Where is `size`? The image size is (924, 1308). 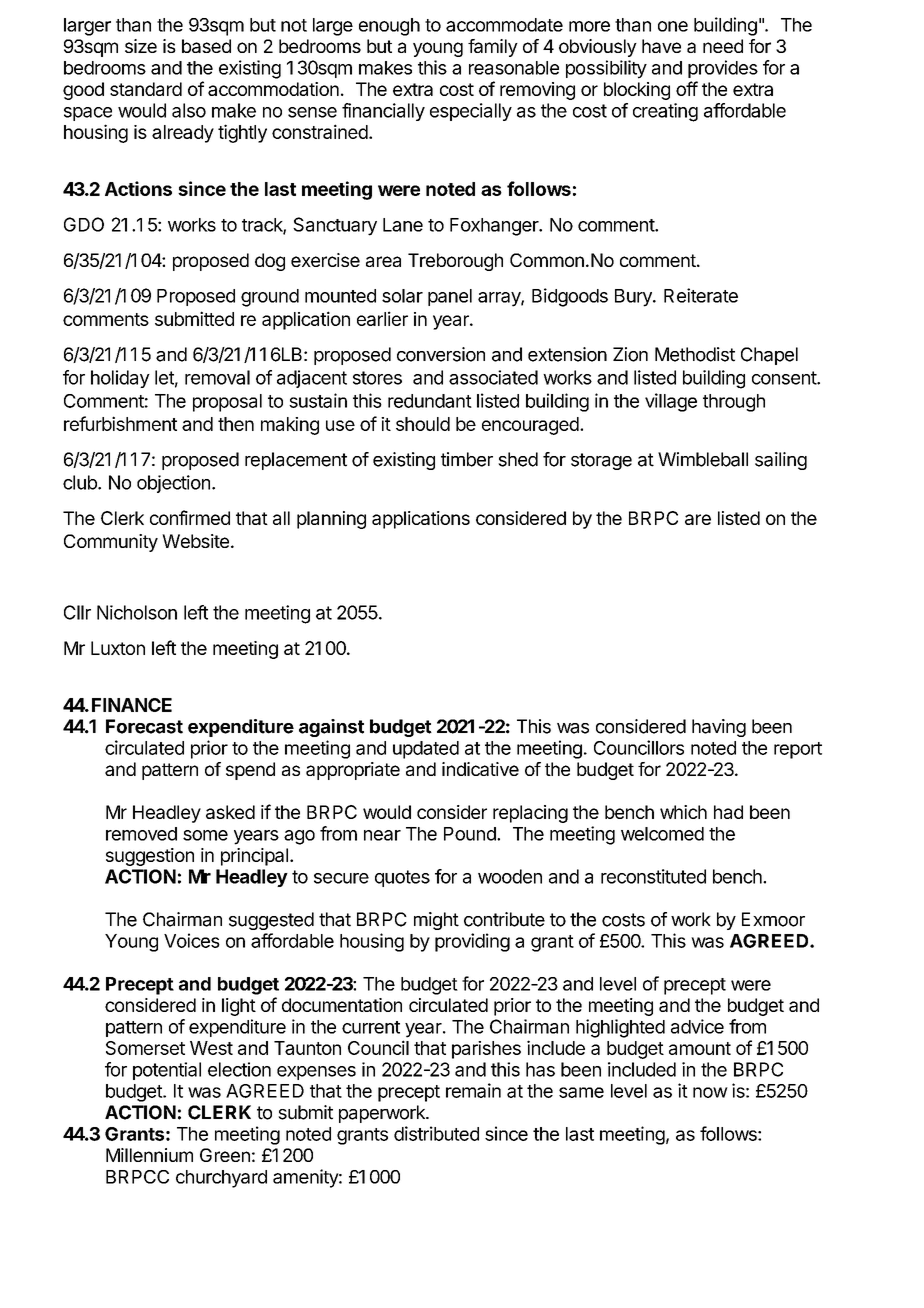 size is located at coordinates (141, 46).
